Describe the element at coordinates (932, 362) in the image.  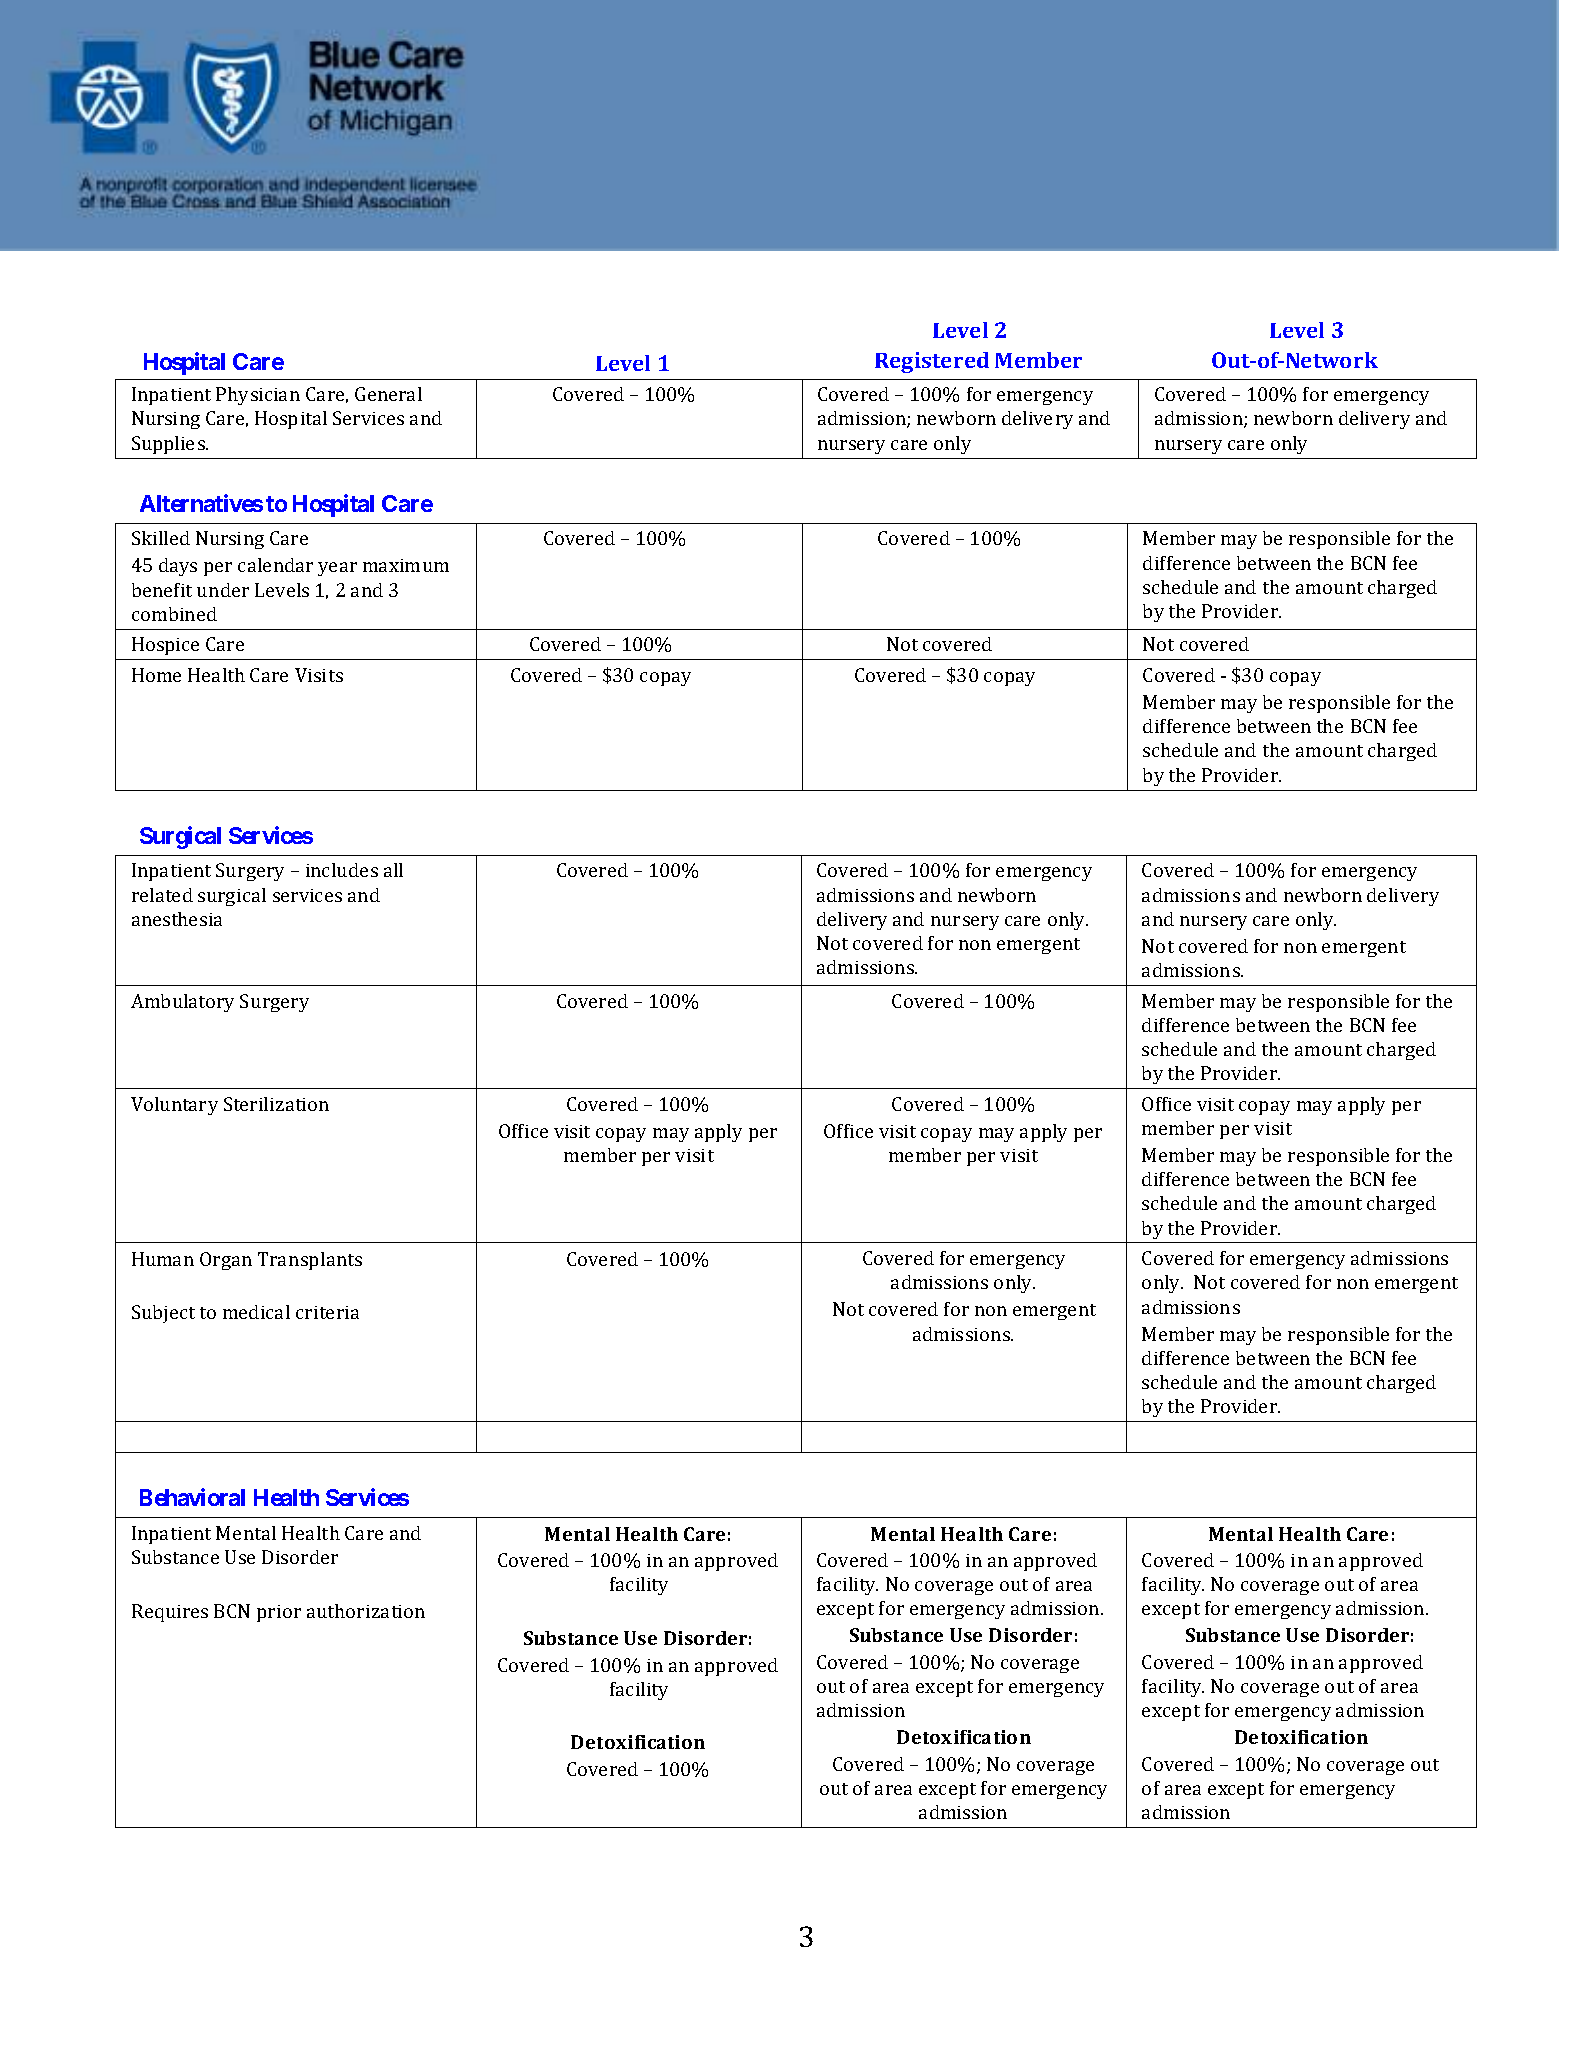
I see `Registered` at that location.
